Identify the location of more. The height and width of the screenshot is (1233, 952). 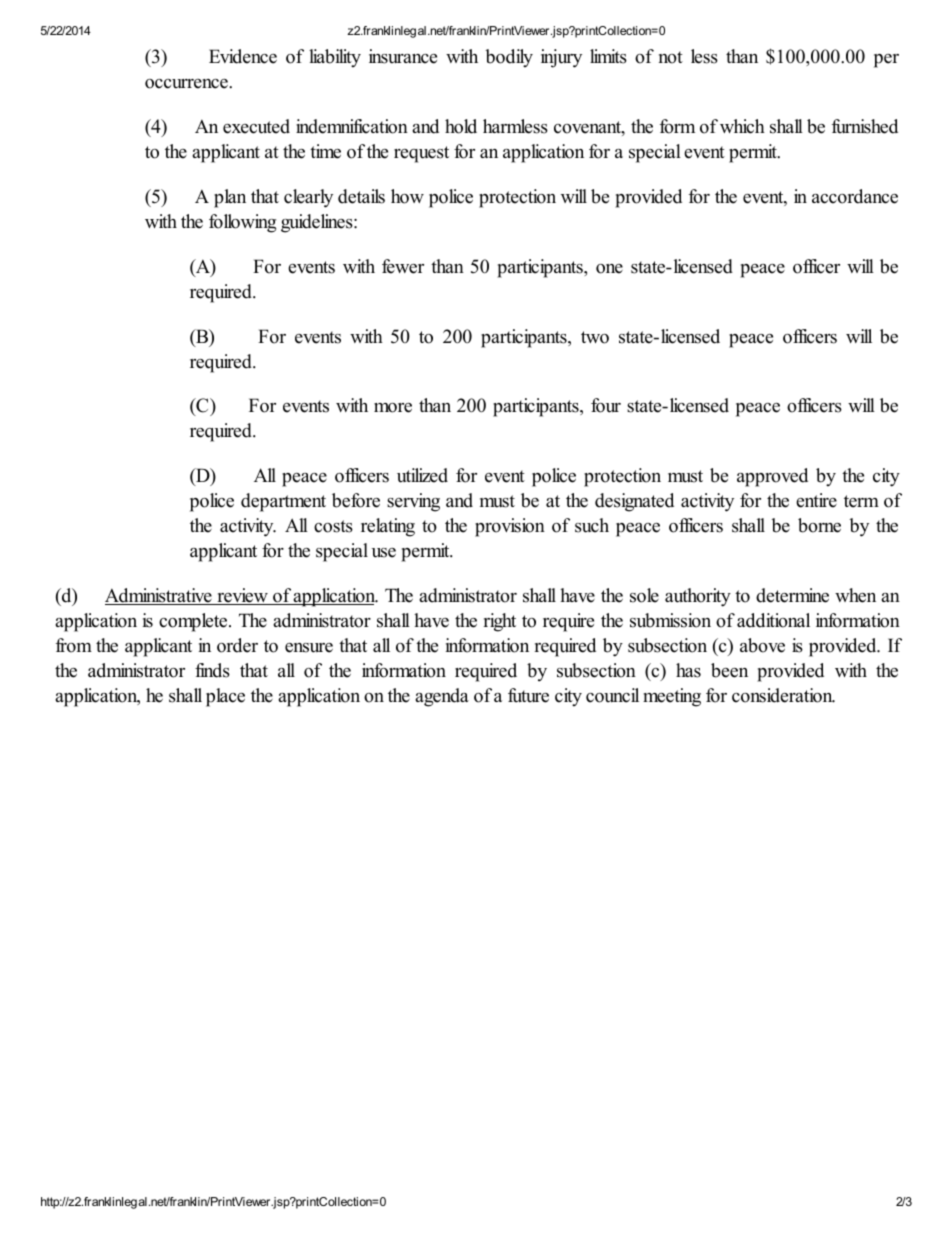
(393, 408).
